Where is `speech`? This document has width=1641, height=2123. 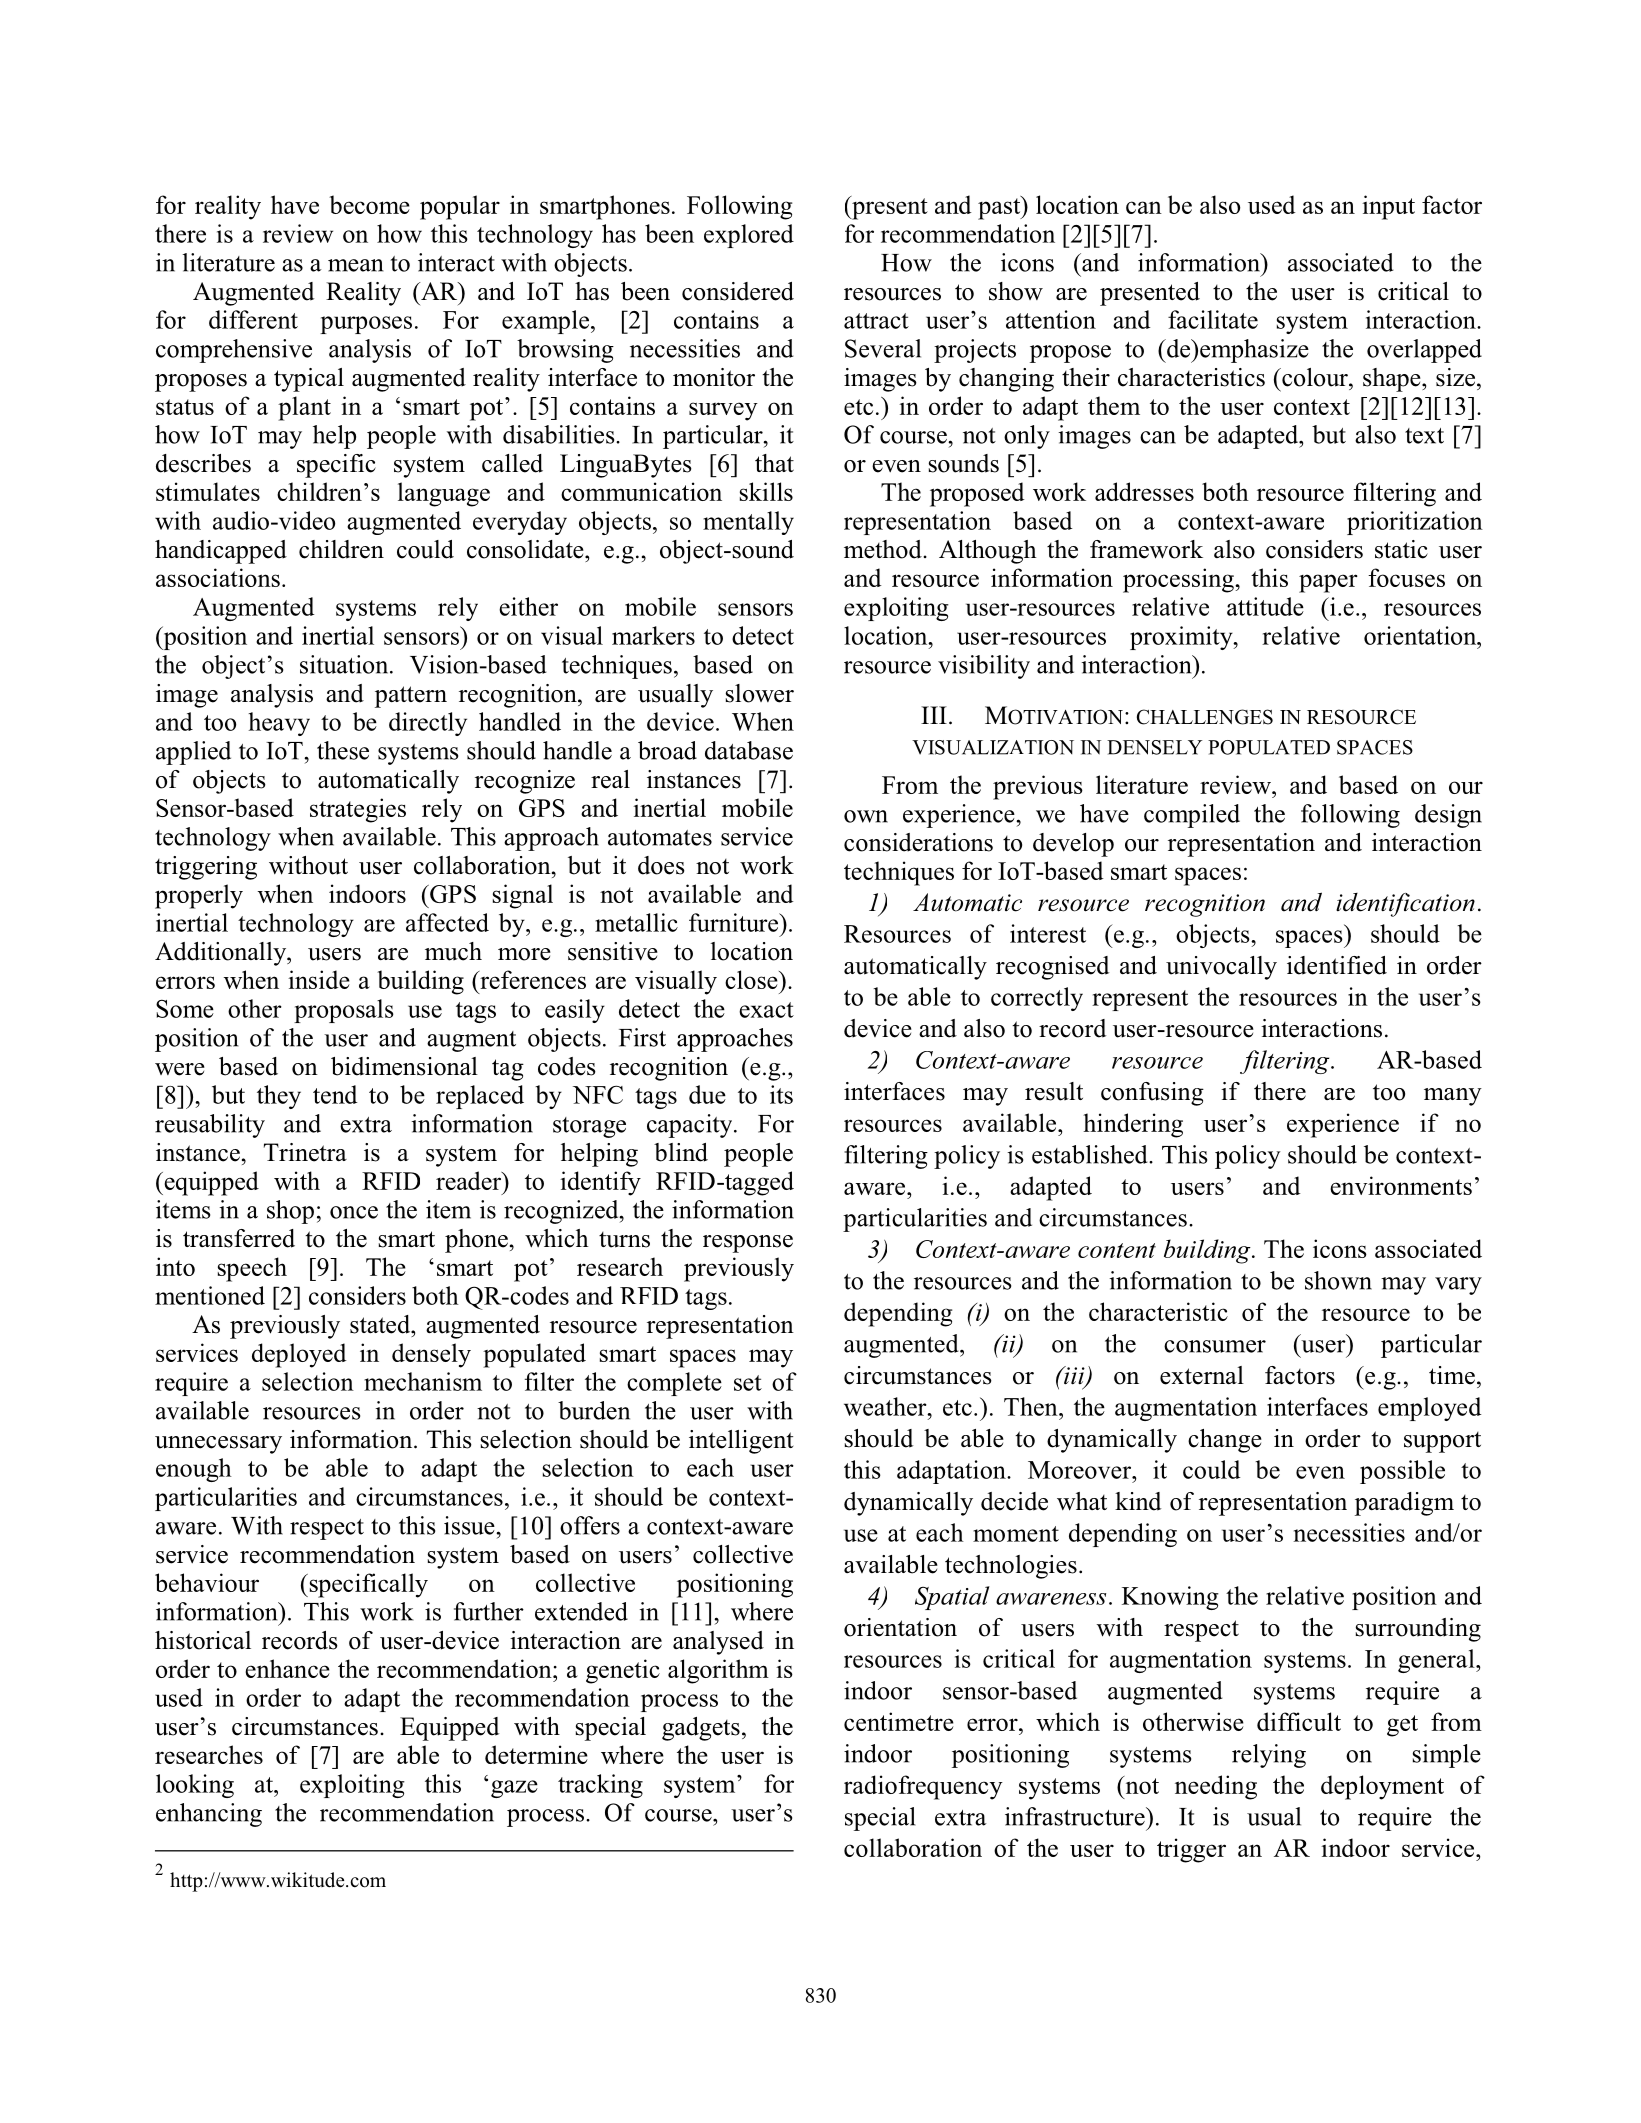
speech is located at coordinates (252, 1269).
